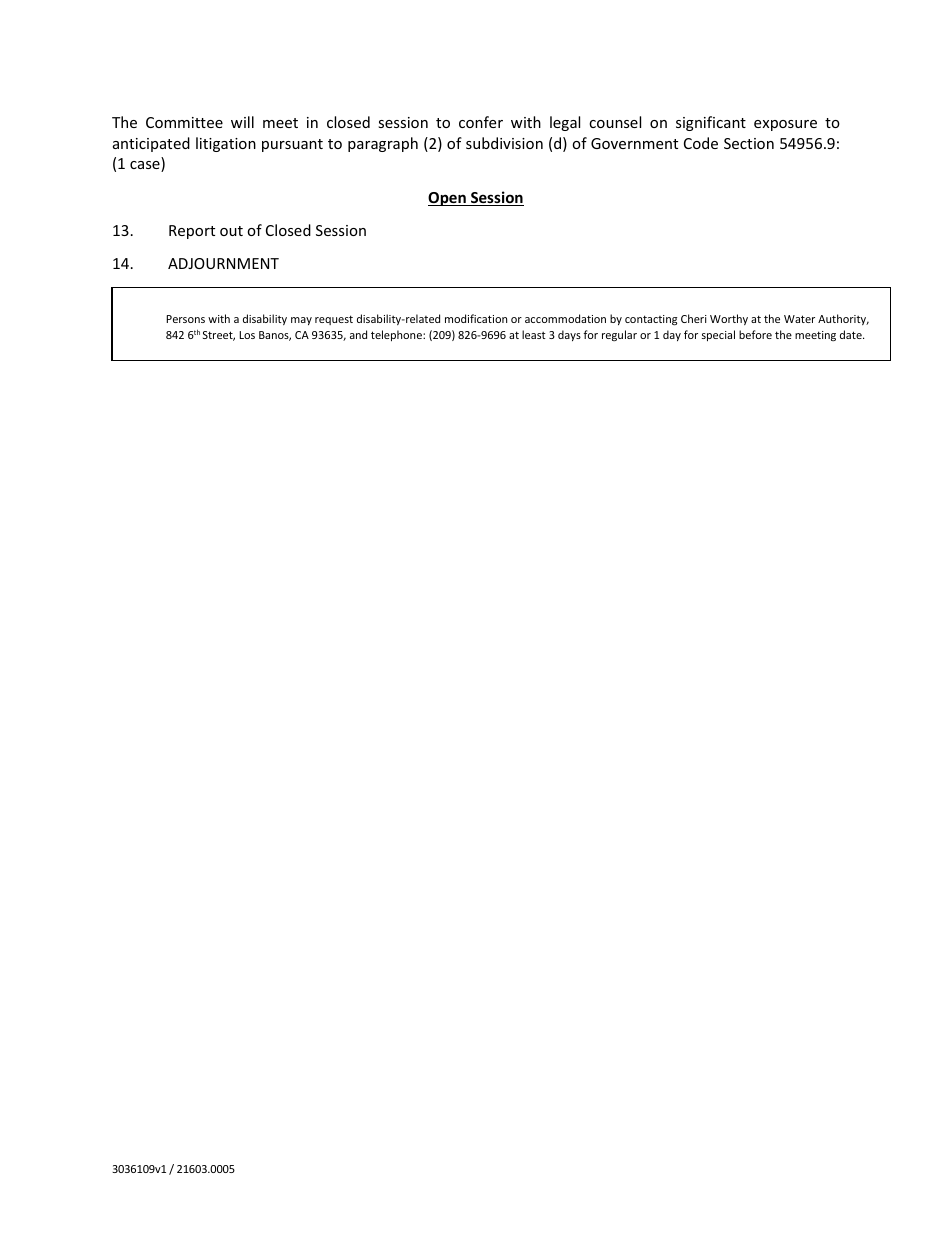 This page has height=1233, width=952. Describe the element at coordinates (242, 122) in the page. I see `will` at that location.
